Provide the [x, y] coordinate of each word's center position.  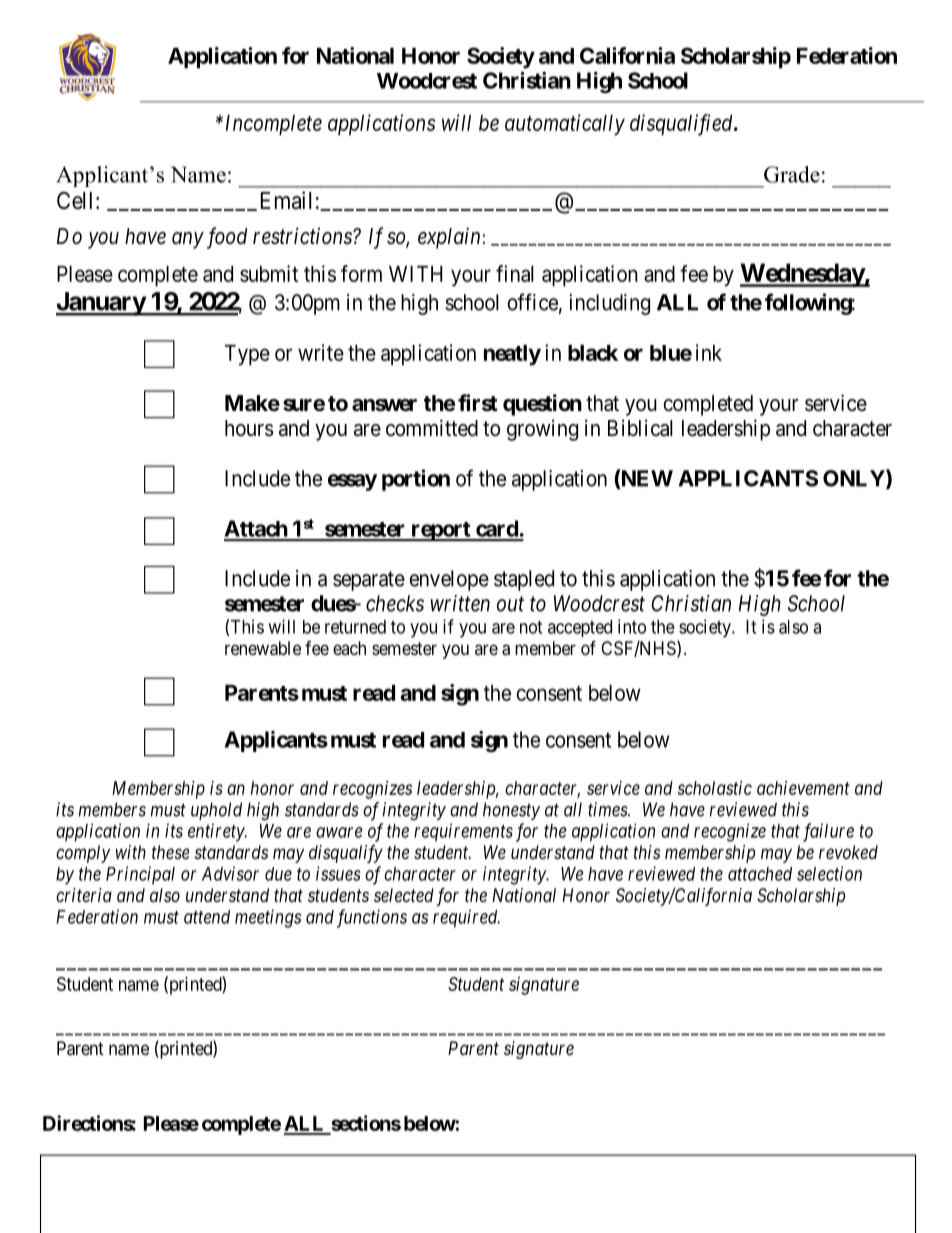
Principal [140, 875]
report [441, 531]
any [188, 240]
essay [352, 482]
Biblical [640, 428]
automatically [565, 125]
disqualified [682, 125]
